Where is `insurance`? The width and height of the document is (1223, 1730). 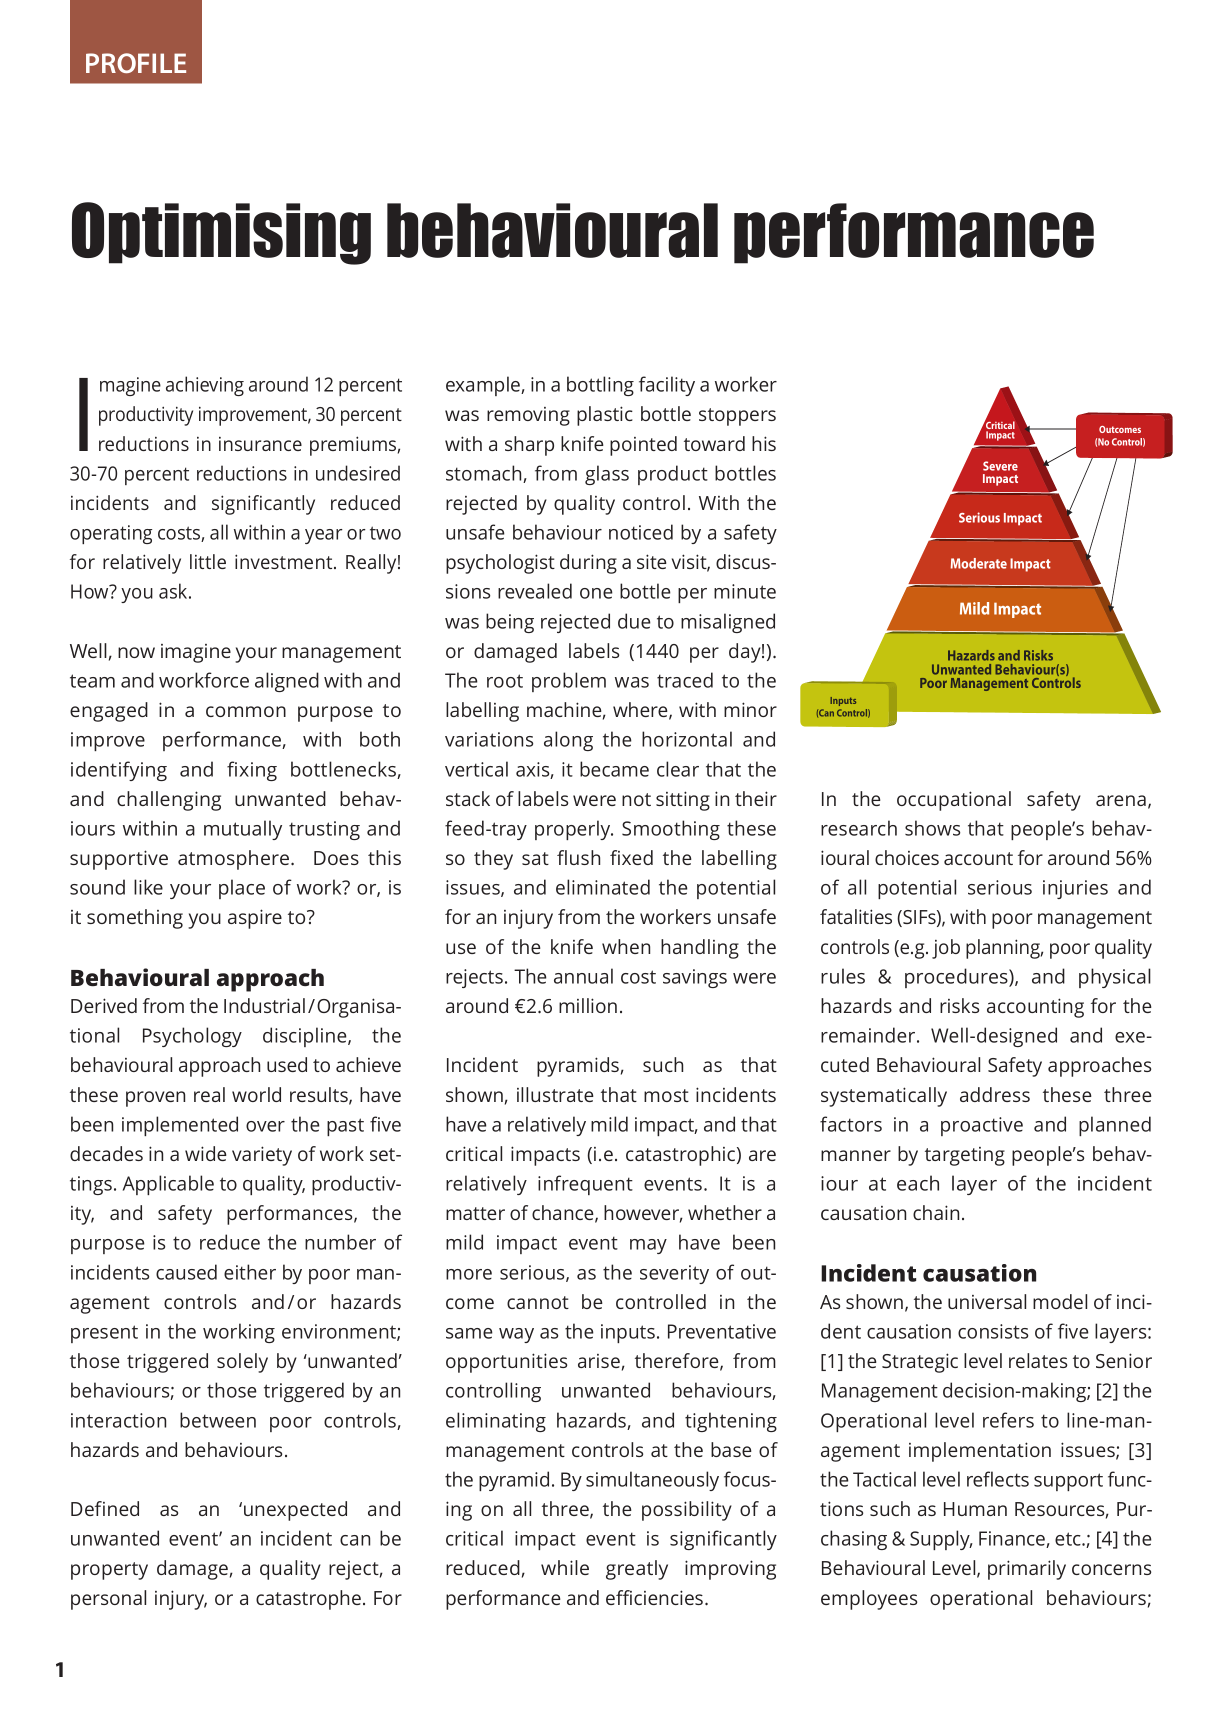 insurance is located at coordinates (260, 444).
